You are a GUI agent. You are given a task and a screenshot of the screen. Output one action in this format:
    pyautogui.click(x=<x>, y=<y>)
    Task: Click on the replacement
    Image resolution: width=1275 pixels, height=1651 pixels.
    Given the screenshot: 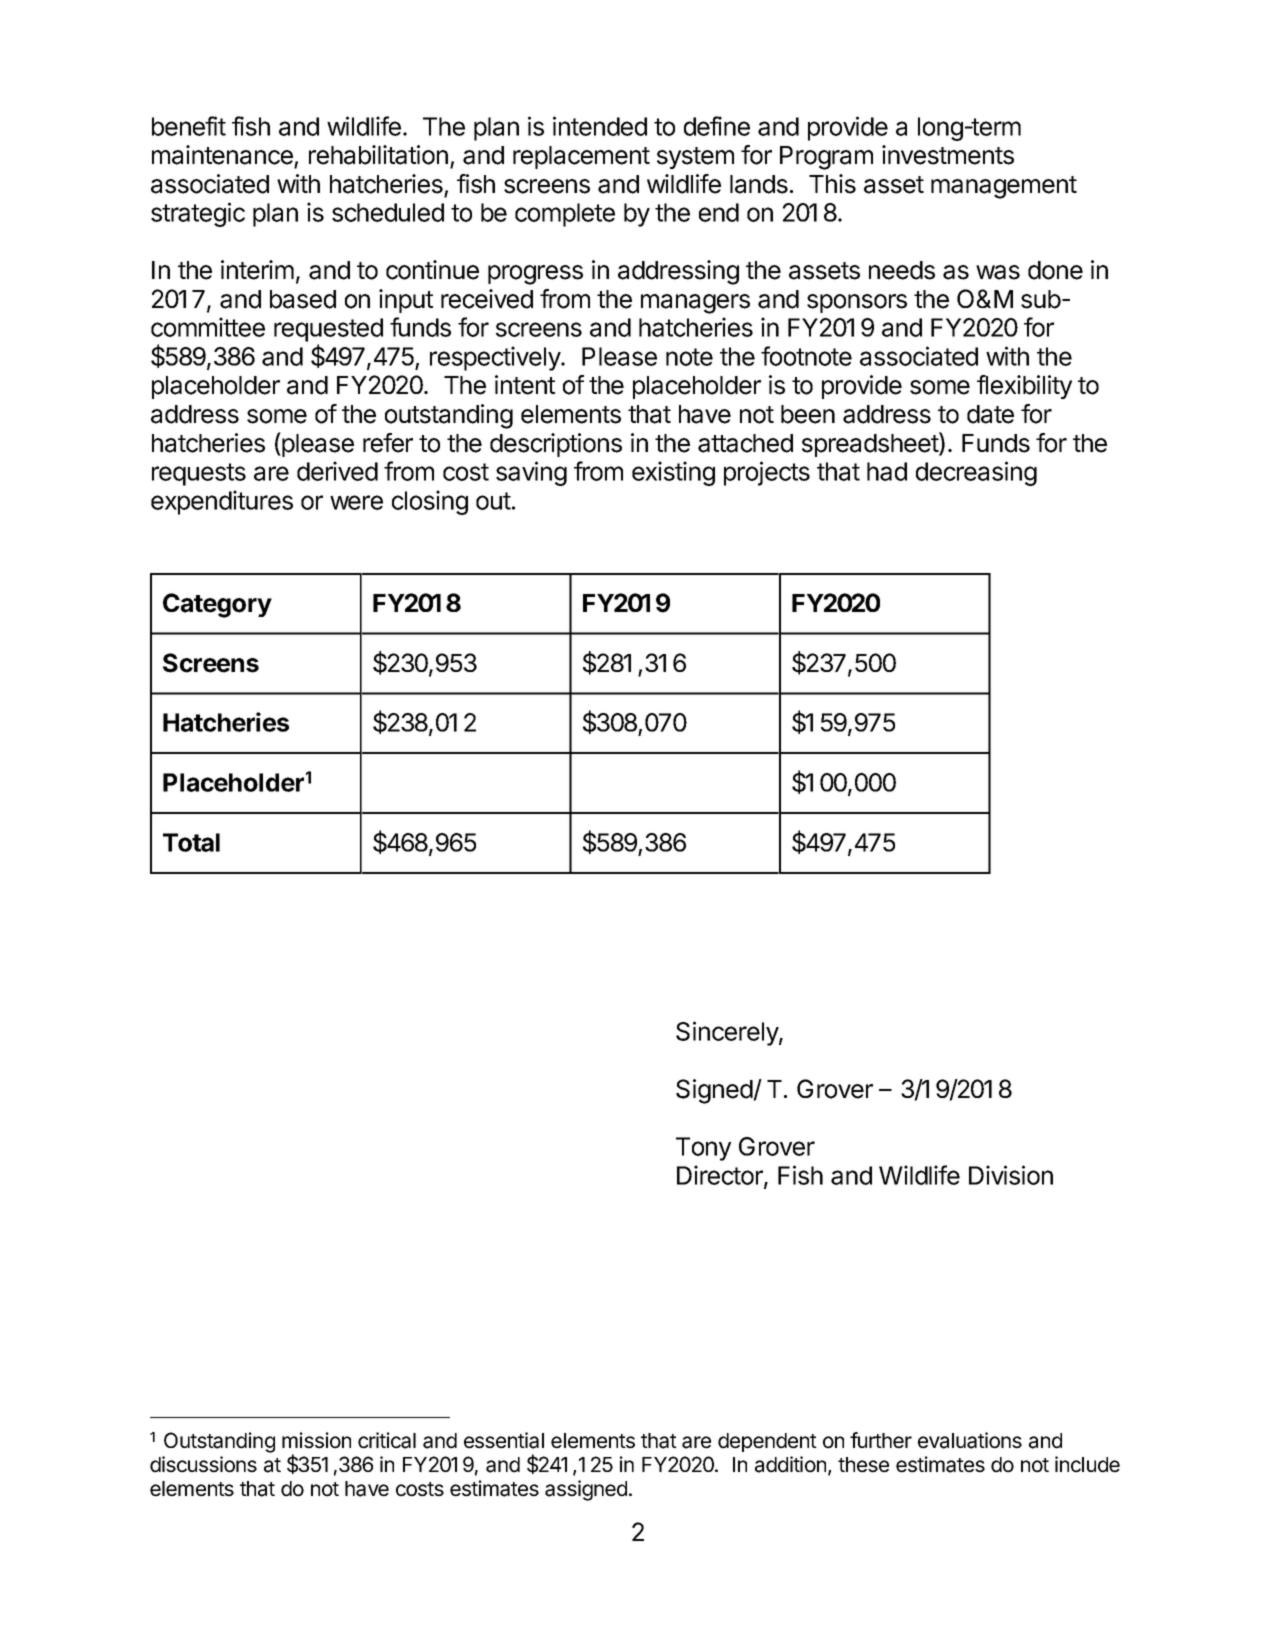 What is the action you would take?
    pyautogui.click(x=581, y=157)
